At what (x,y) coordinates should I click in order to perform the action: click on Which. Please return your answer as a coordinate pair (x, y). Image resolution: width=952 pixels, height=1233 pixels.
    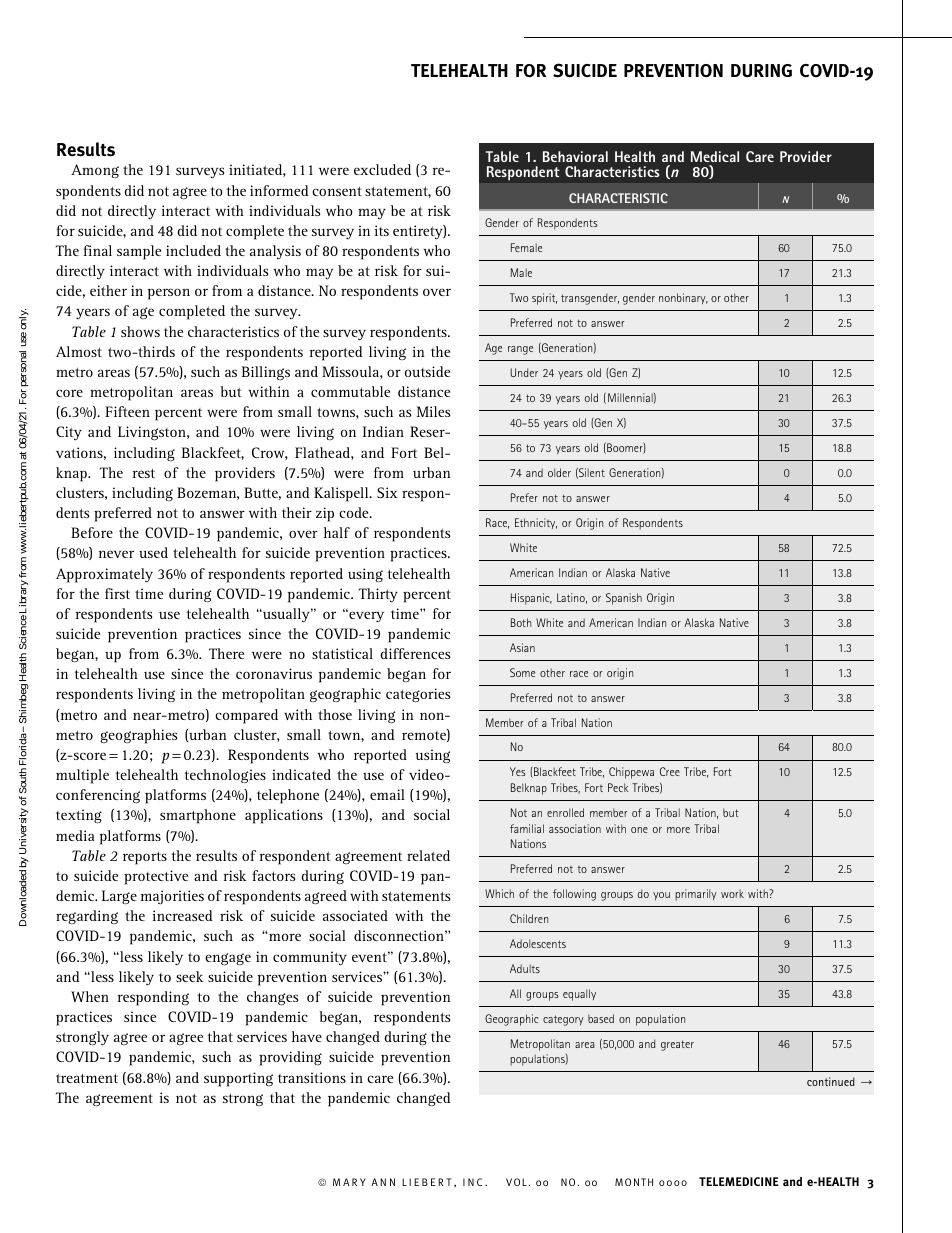
    Looking at the image, I should click on (499, 893).
